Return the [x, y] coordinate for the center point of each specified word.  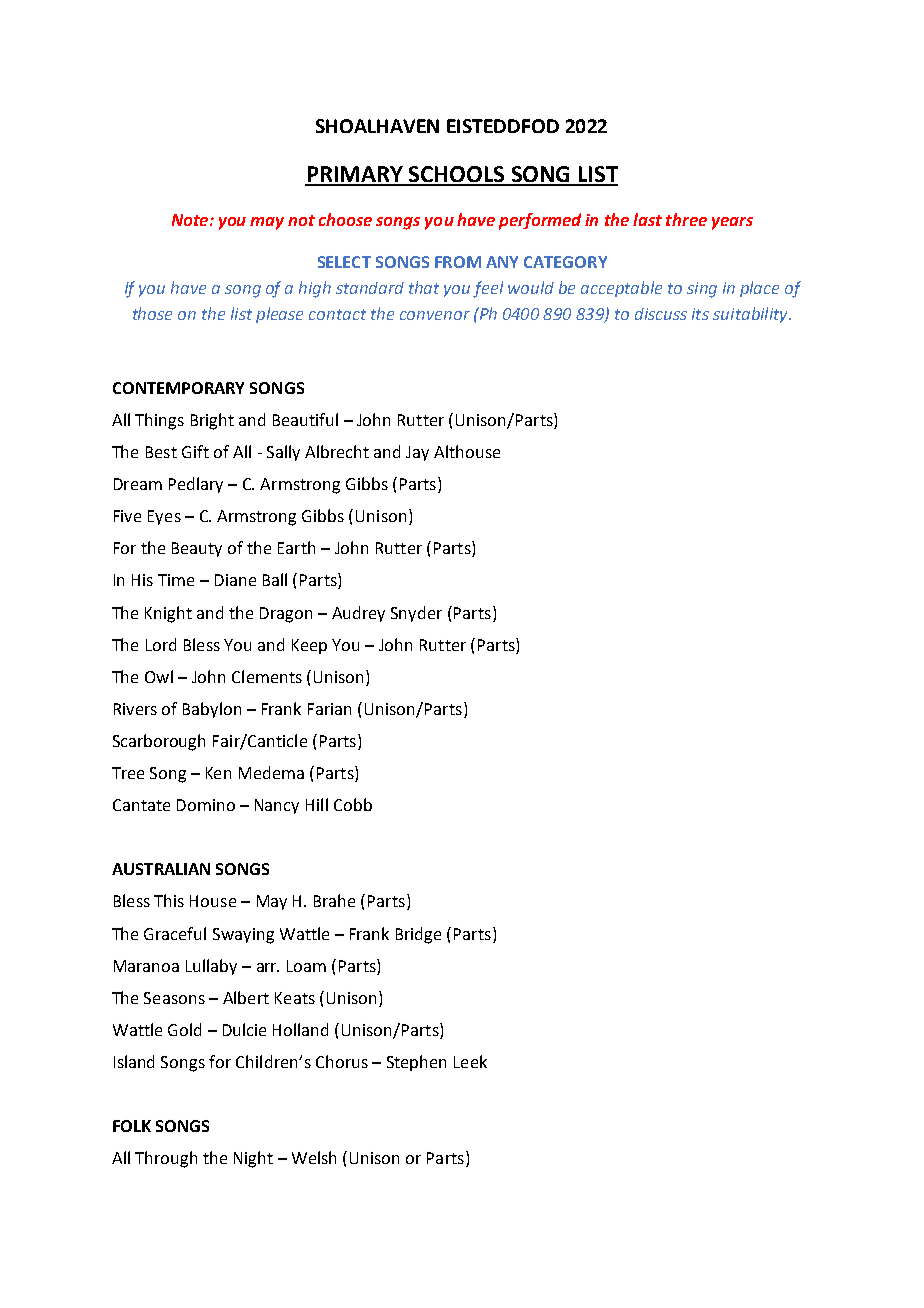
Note [191, 220]
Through [166, 1159]
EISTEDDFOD [503, 126]
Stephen [416, 1063]
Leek [470, 1061]
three [686, 219]
